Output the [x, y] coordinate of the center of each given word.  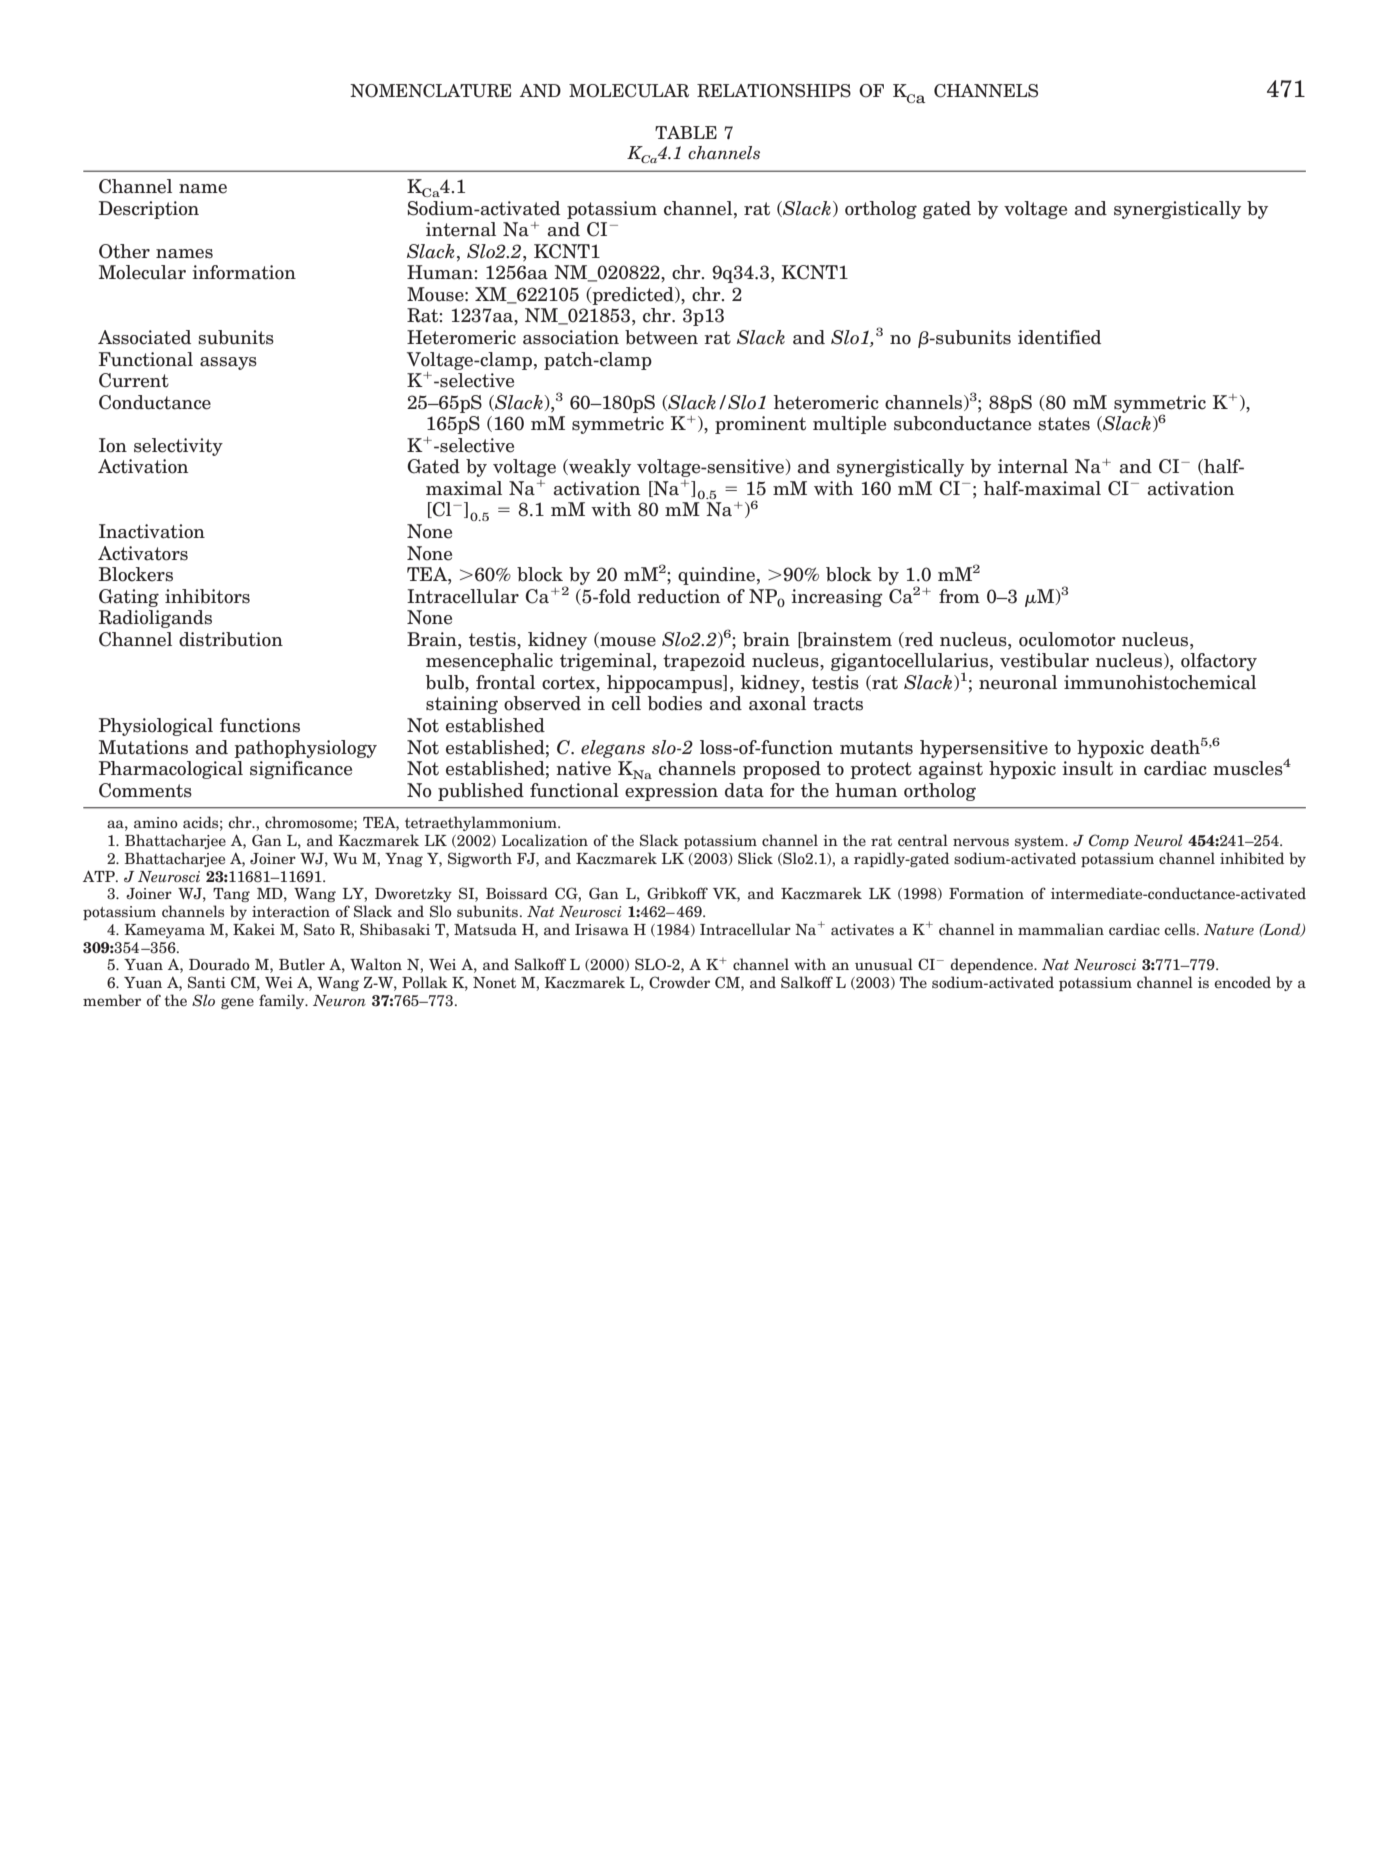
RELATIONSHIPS [774, 91]
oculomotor [1067, 639]
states [1064, 424]
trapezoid [704, 662]
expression [671, 792]
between [661, 337]
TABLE [686, 132]
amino [156, 822]
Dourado [219, 964]
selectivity [178, 447]
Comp [1109, 841]
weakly [599, 468]
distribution [231, 639]
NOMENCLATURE [430, 91]
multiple [849, 425]
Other [124, 251]
